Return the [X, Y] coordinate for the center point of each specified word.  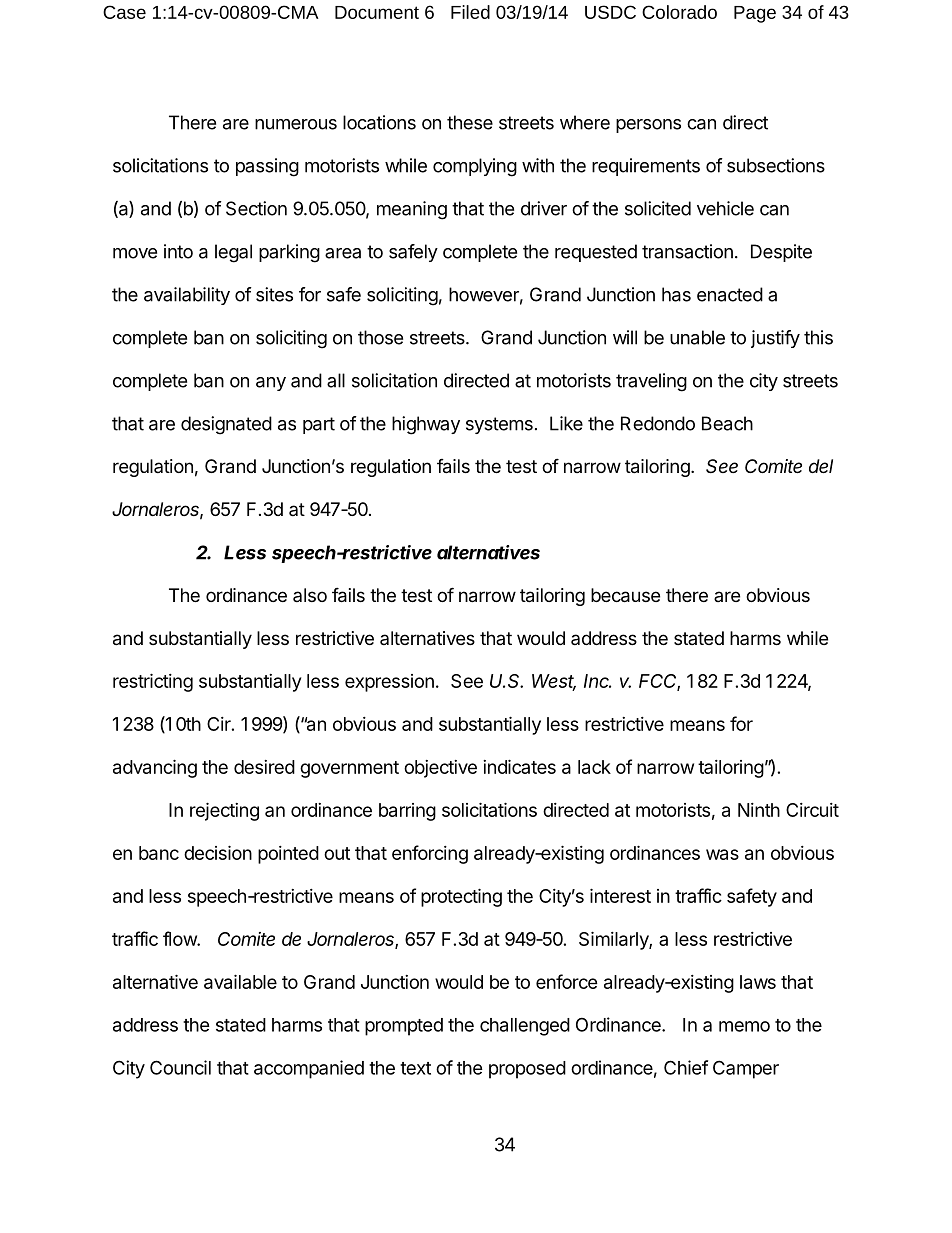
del [821, 466]
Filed [470, 12]
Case [124, 12]
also [310, 595]
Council [180, 1067]
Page [755, 14]
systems [499, 425]
